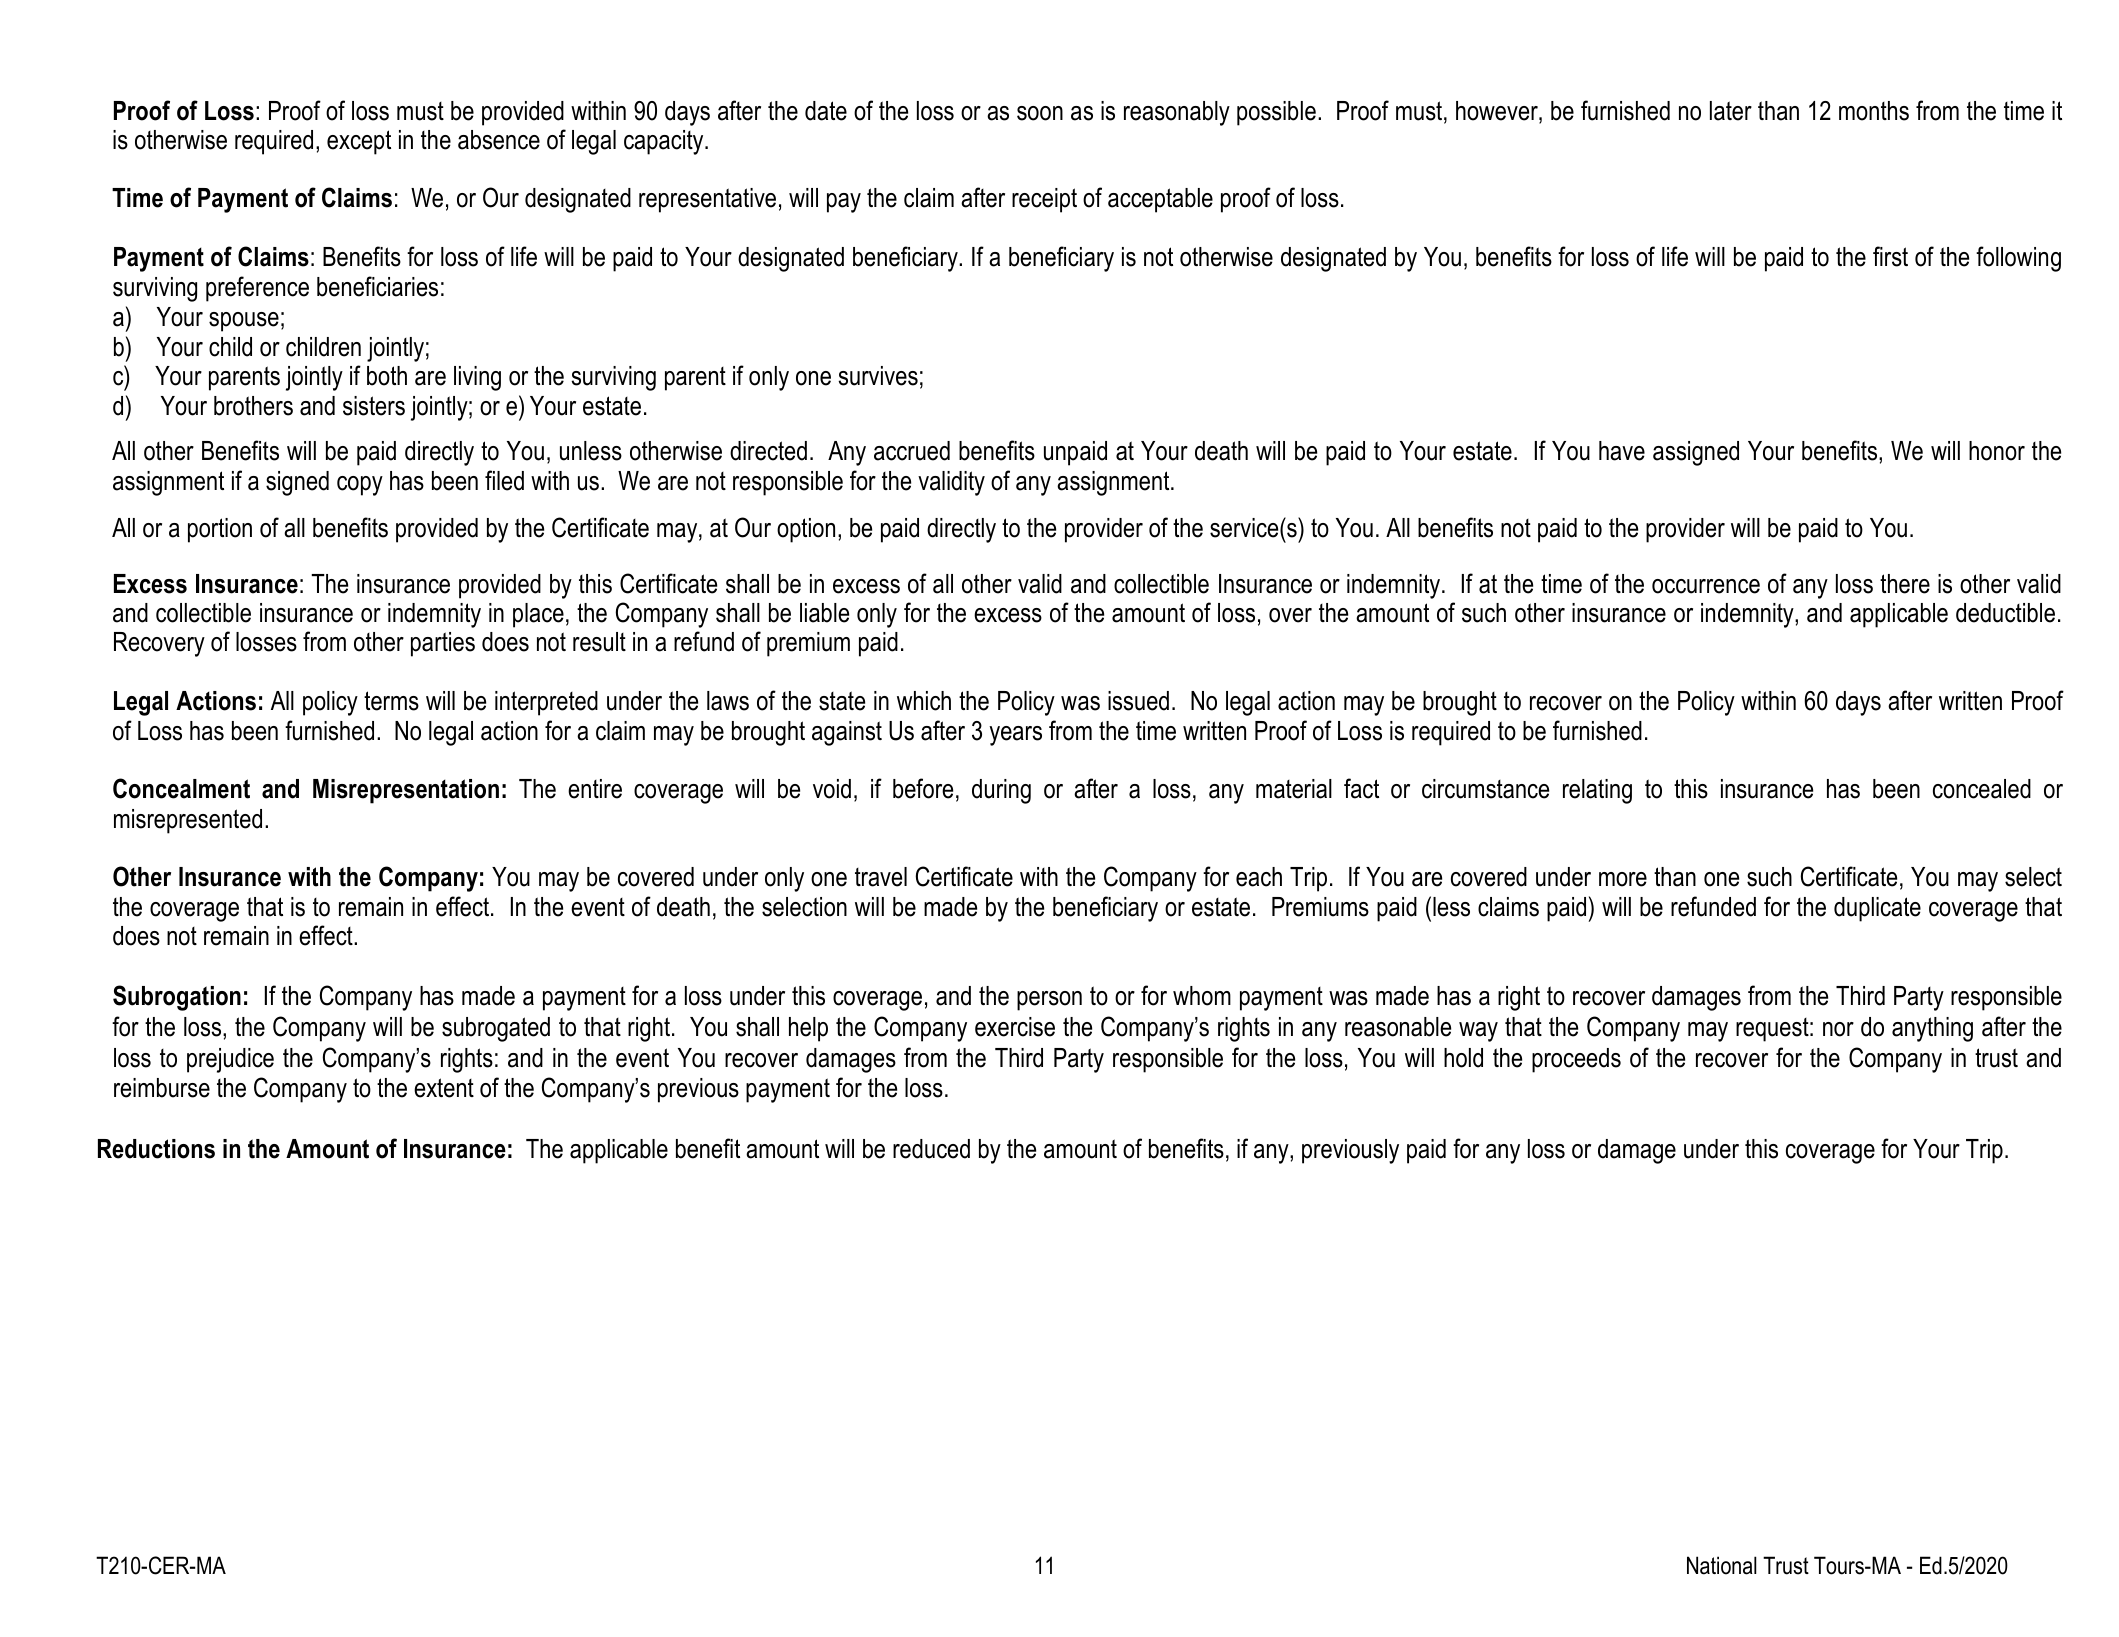 Image resolution: width=2119 pixels, height=1637 pixels. I want to click on issued, so click(1138, 701).
